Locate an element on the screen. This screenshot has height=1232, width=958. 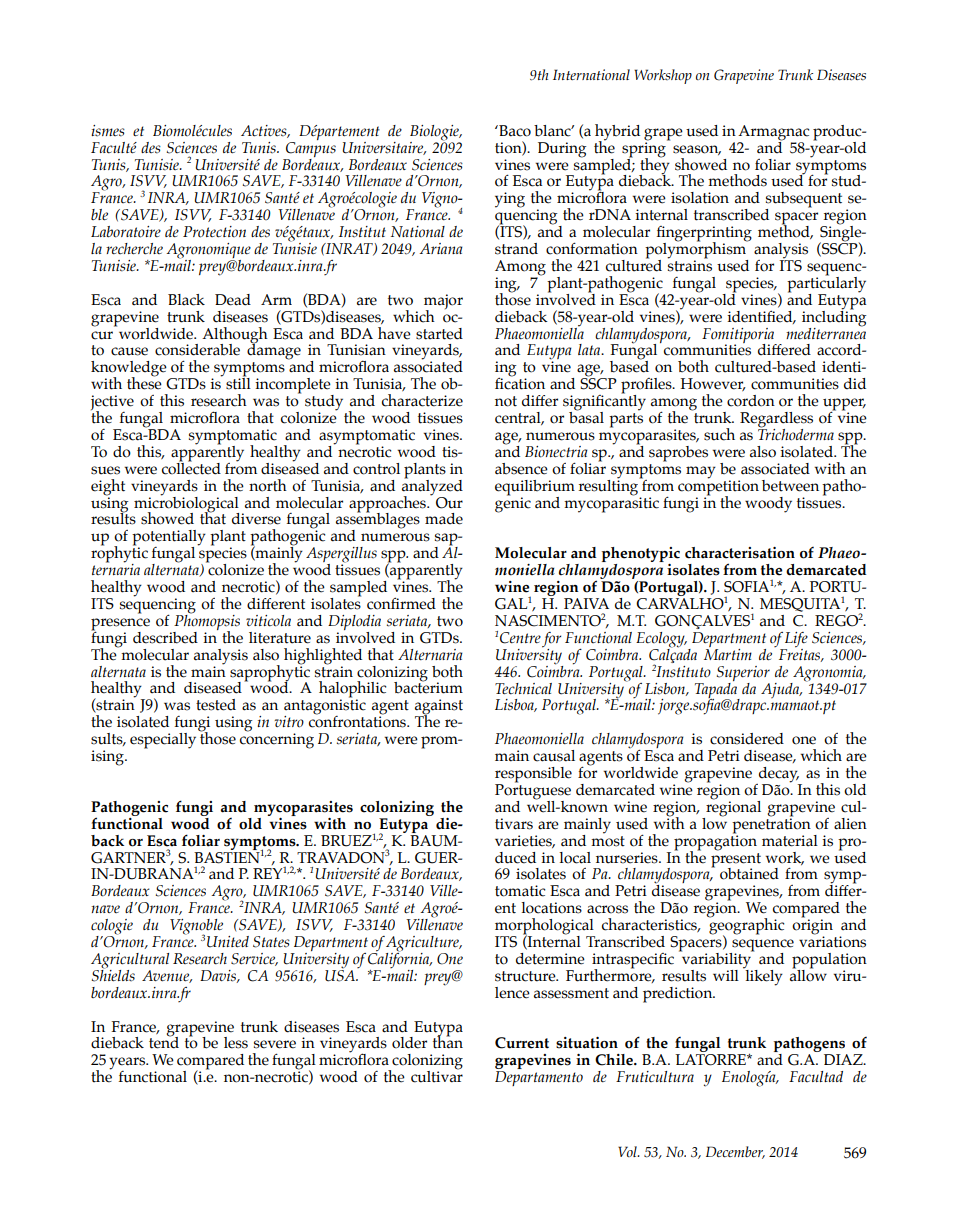
Biologie is located at coordinates (435, 133).
